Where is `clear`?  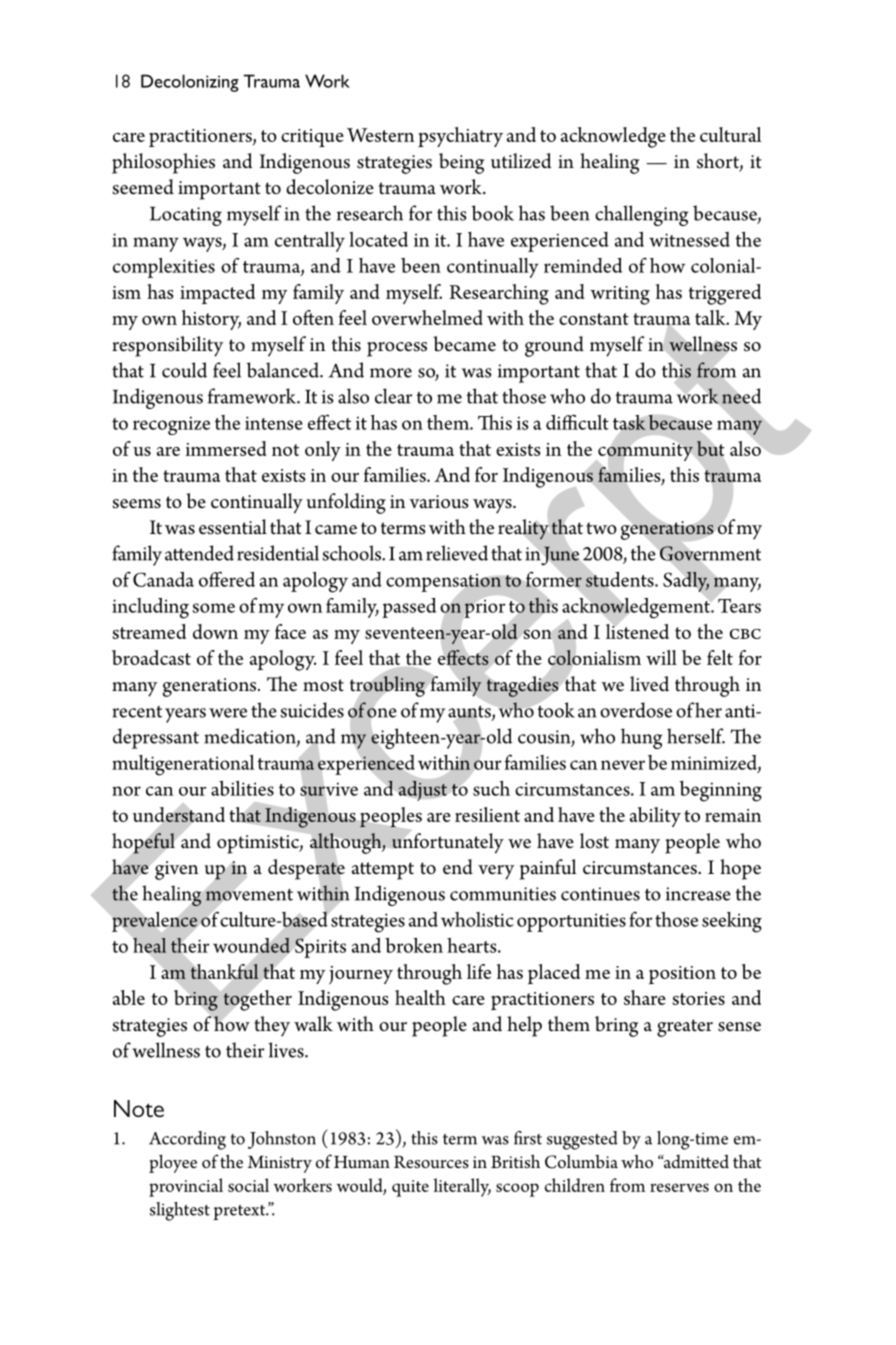 clear is located at coordinates (393, 396).
